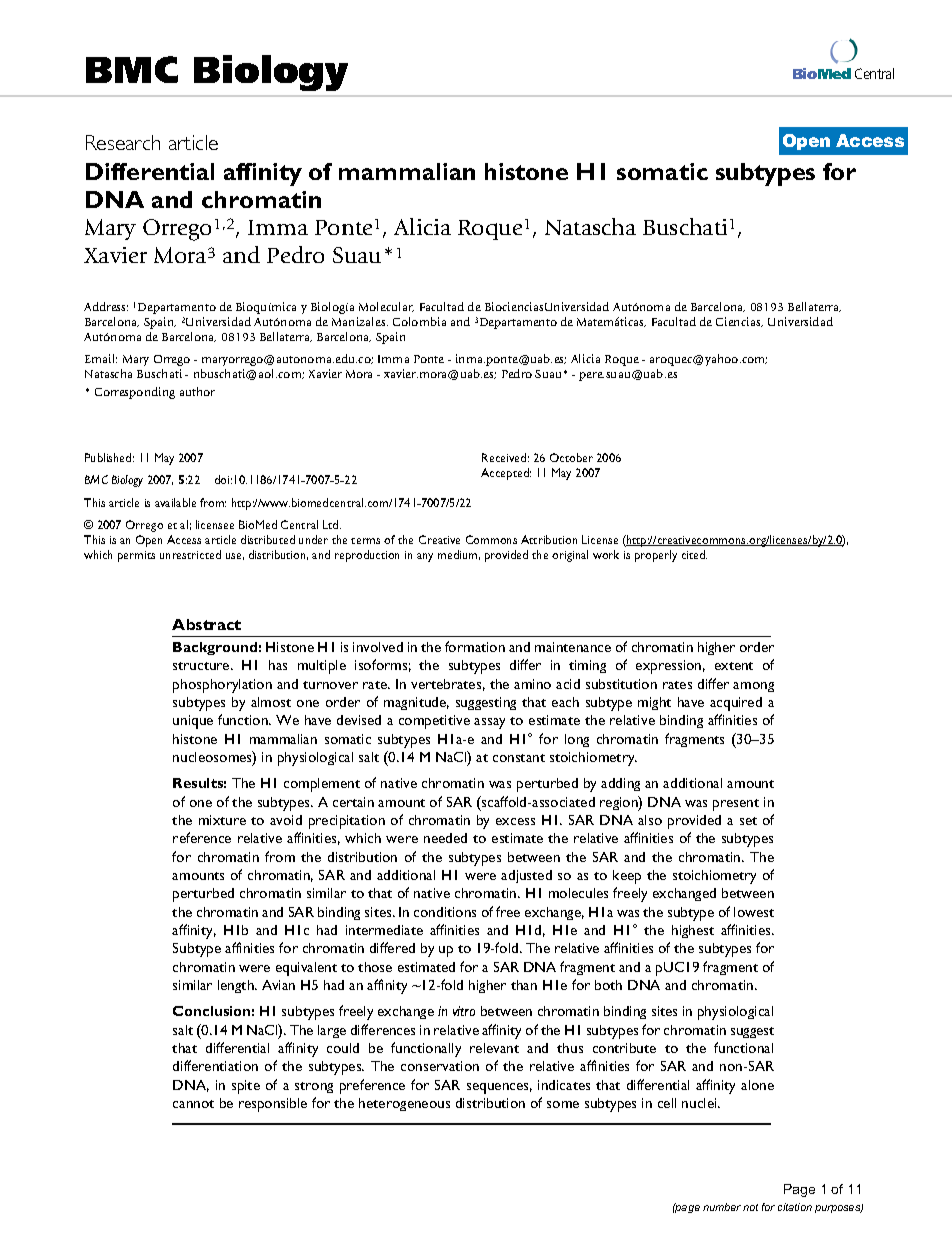  I want to click on Colombia, so click(419, 321).
